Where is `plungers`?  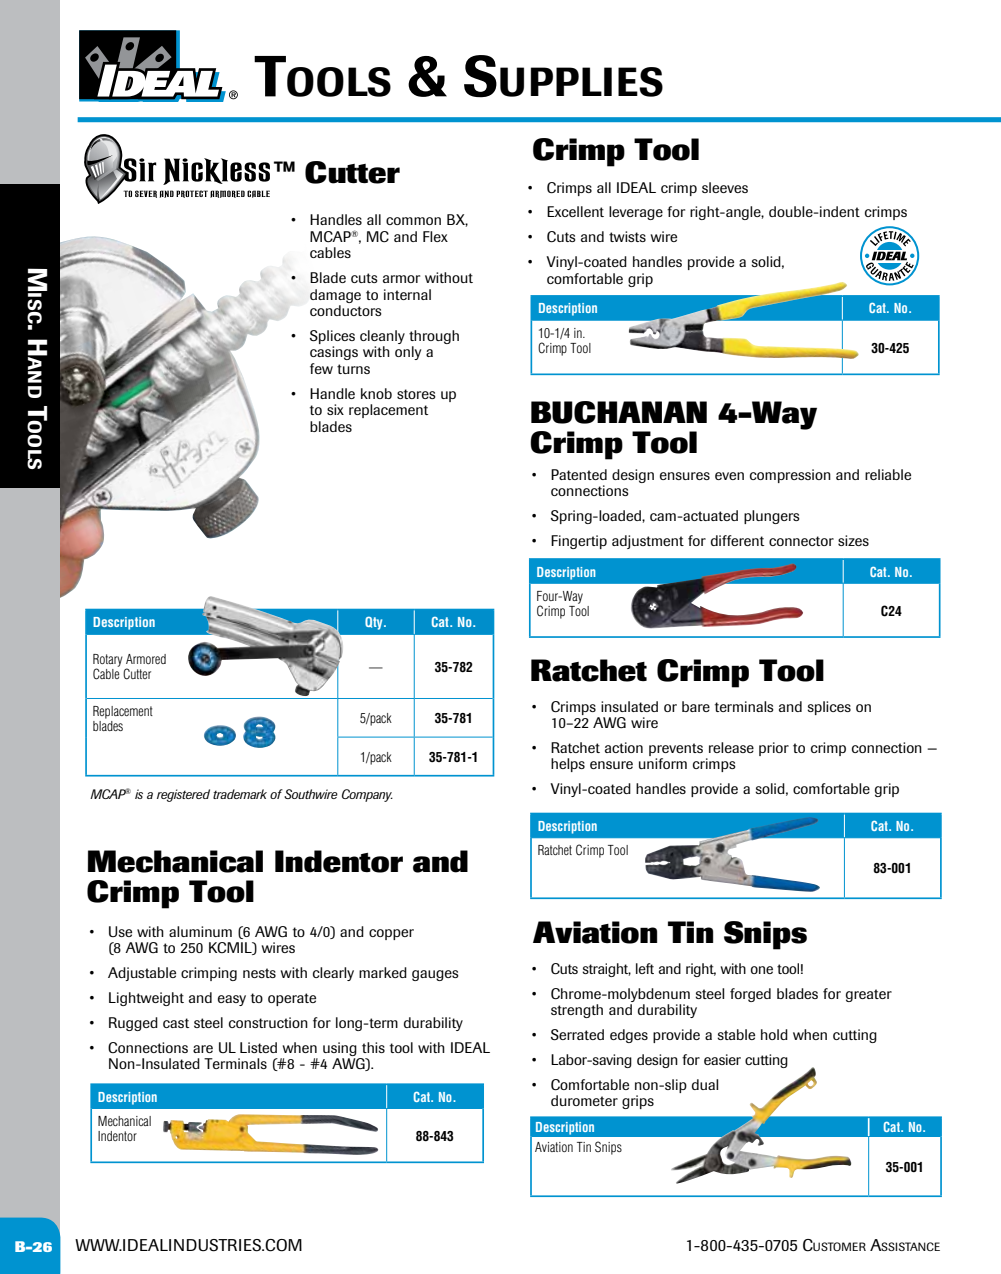
plungers is located at coordinates (772, 517).
